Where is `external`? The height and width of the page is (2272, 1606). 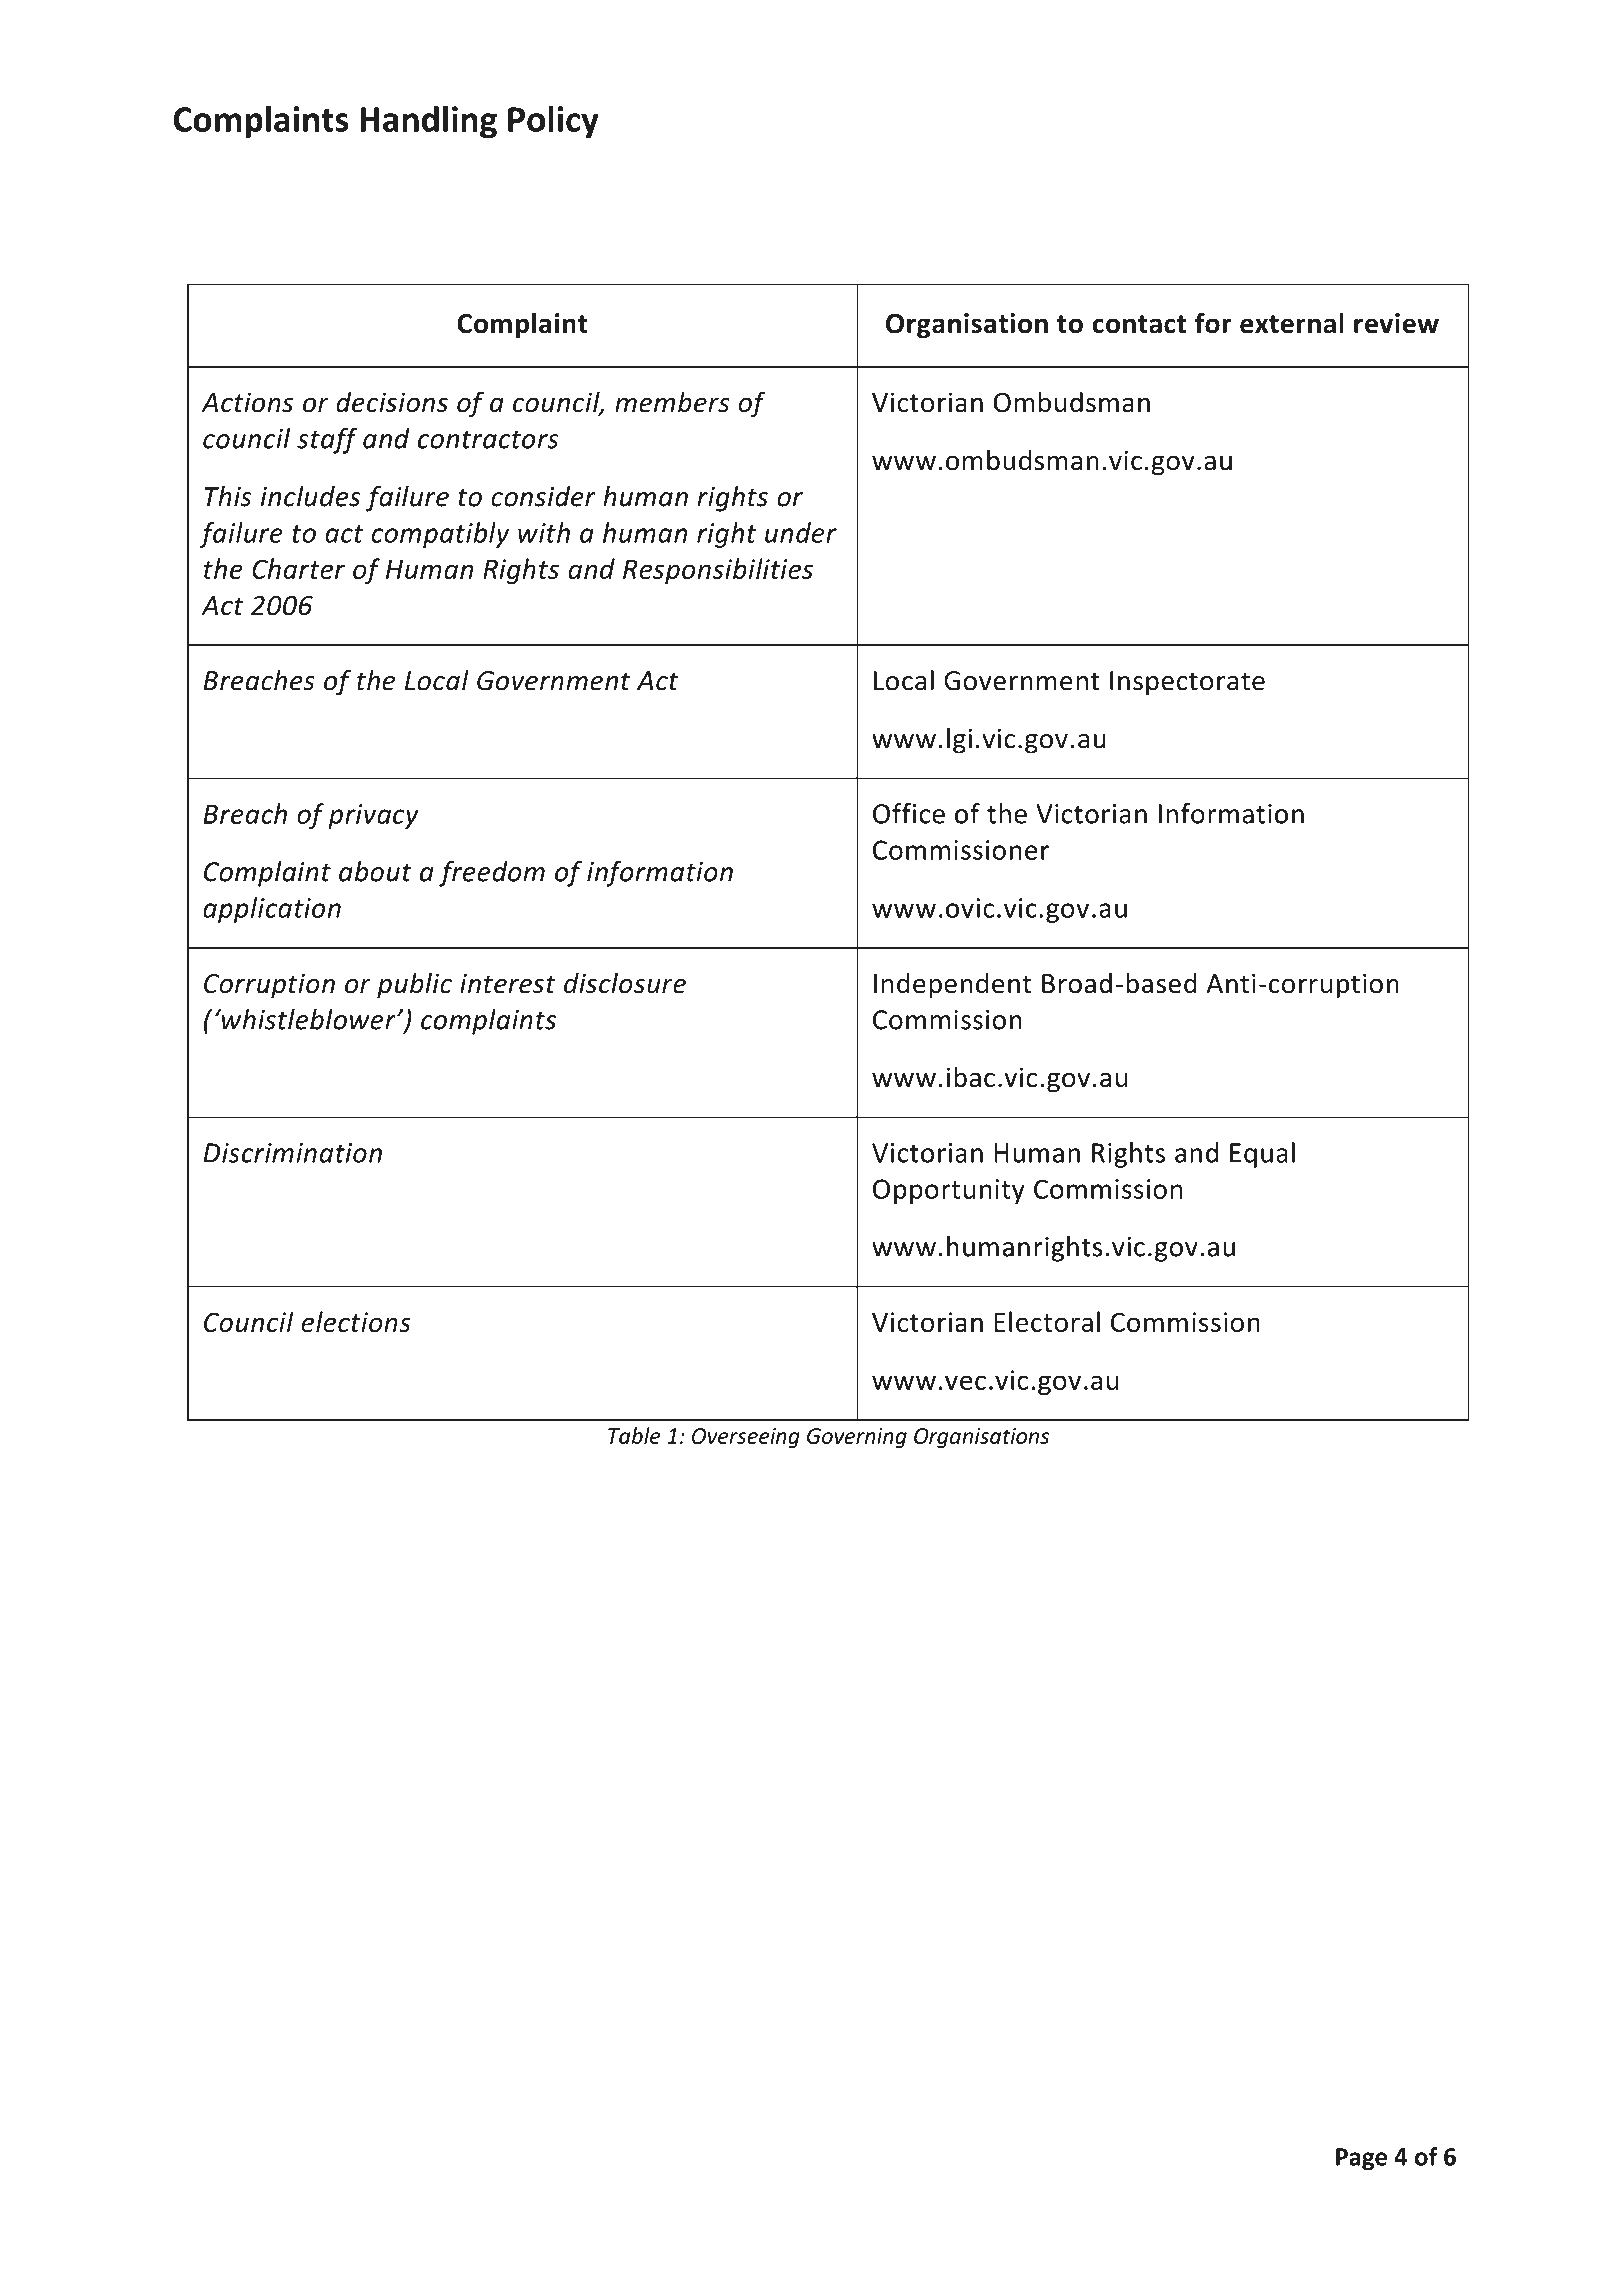 external is located at coordinates (1292, 323).
